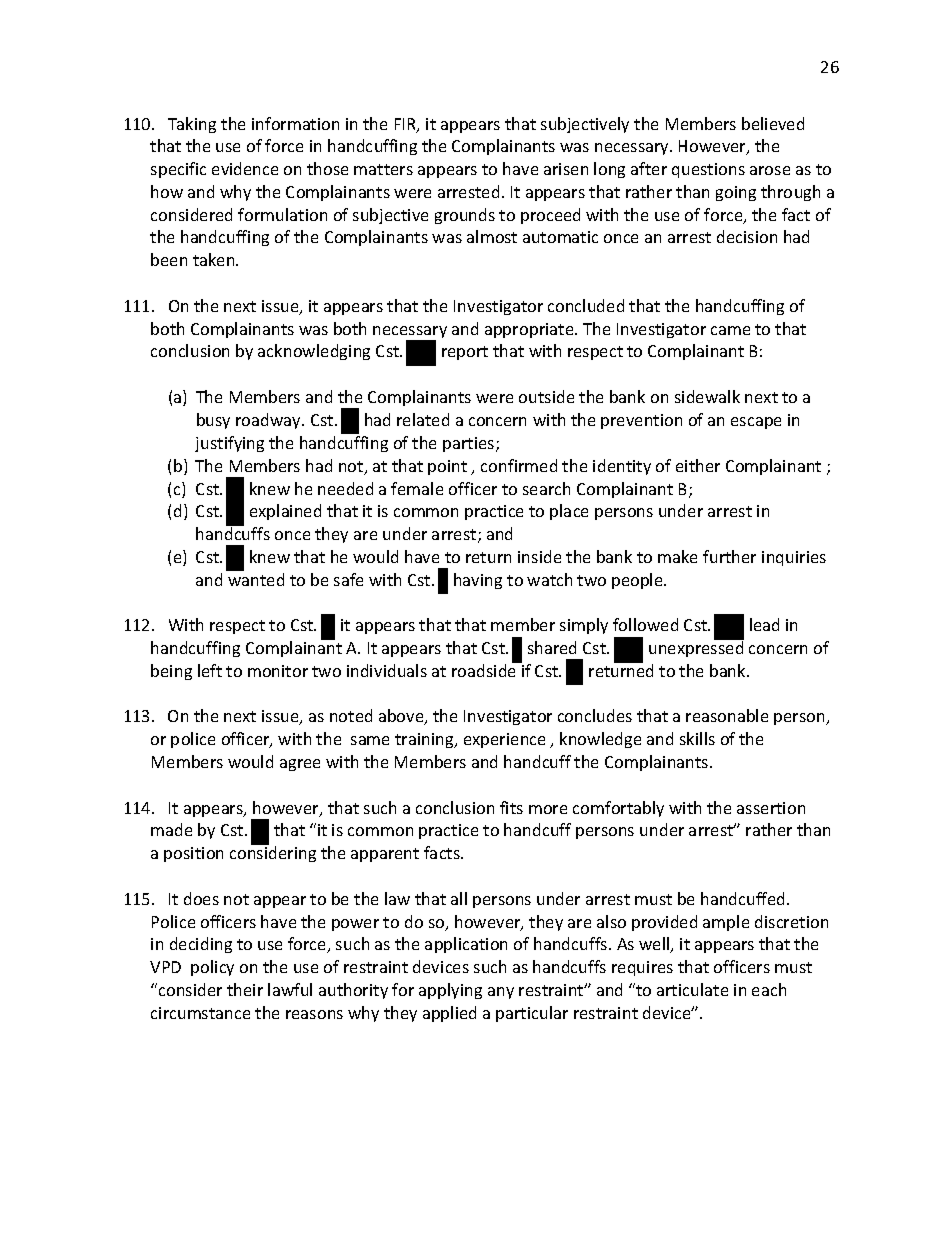 The height and width of the screenshot is (1233, 952). What do you see at coordinates (470, 444) in the screenshot?
I see `parties` at bounding box center [470, 444].
